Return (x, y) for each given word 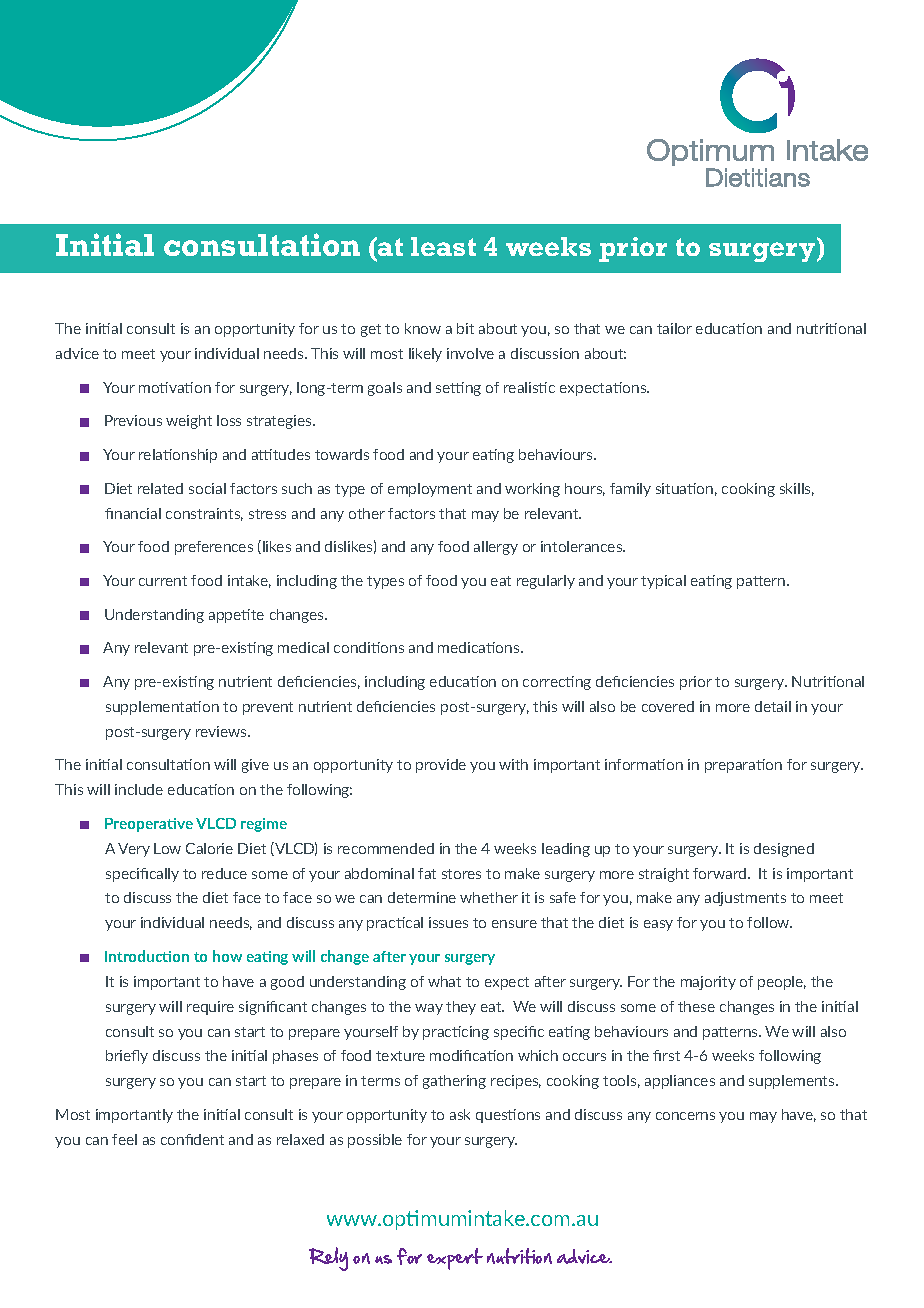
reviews (222, 731)
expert (455, 1259)
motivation (175, 387)
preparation (743, 766)
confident (192, 1139)
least (443, 246)
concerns (685, 1116)
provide (441, 766)
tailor (674, 328)
